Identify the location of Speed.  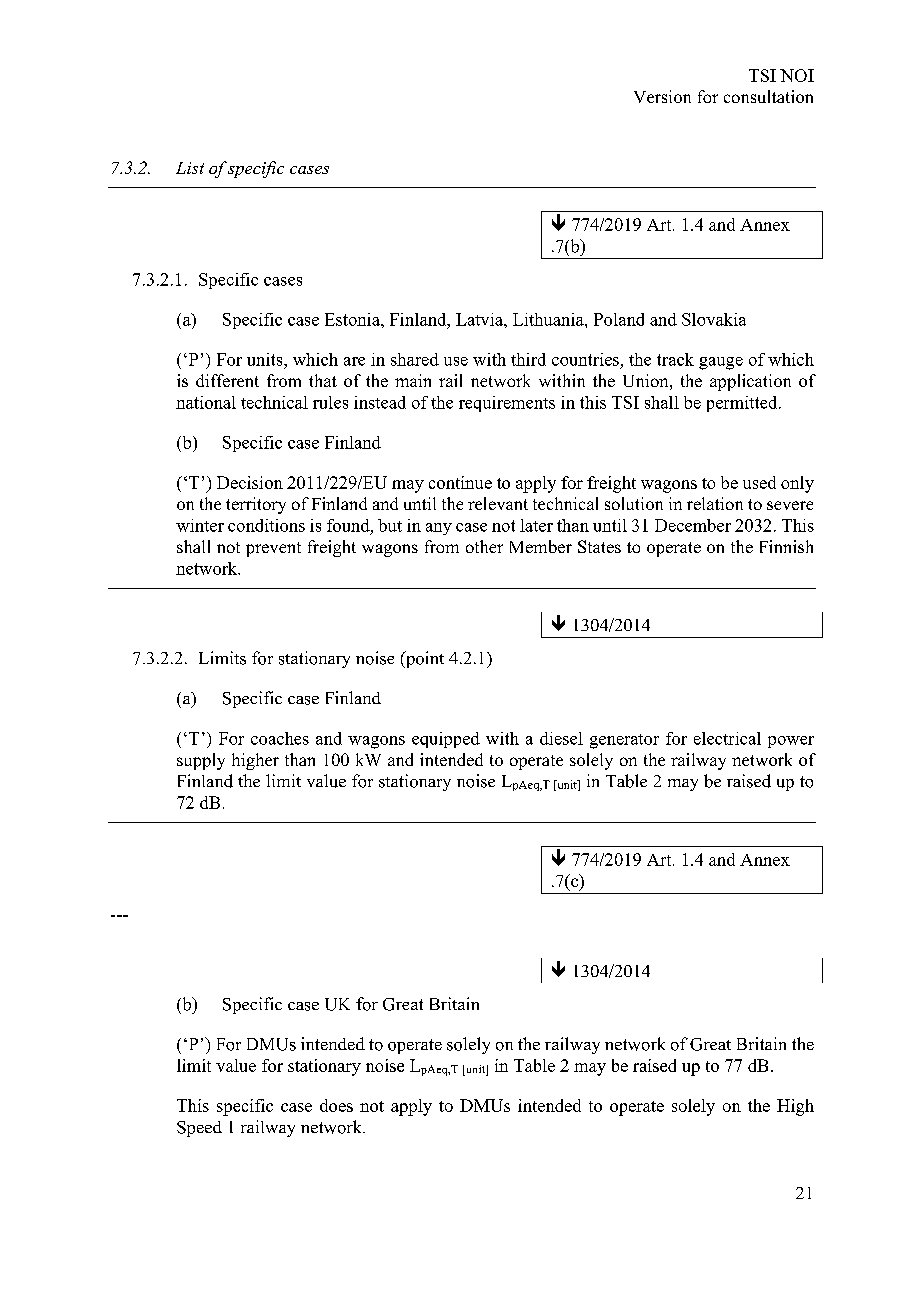
(199, 1129).
